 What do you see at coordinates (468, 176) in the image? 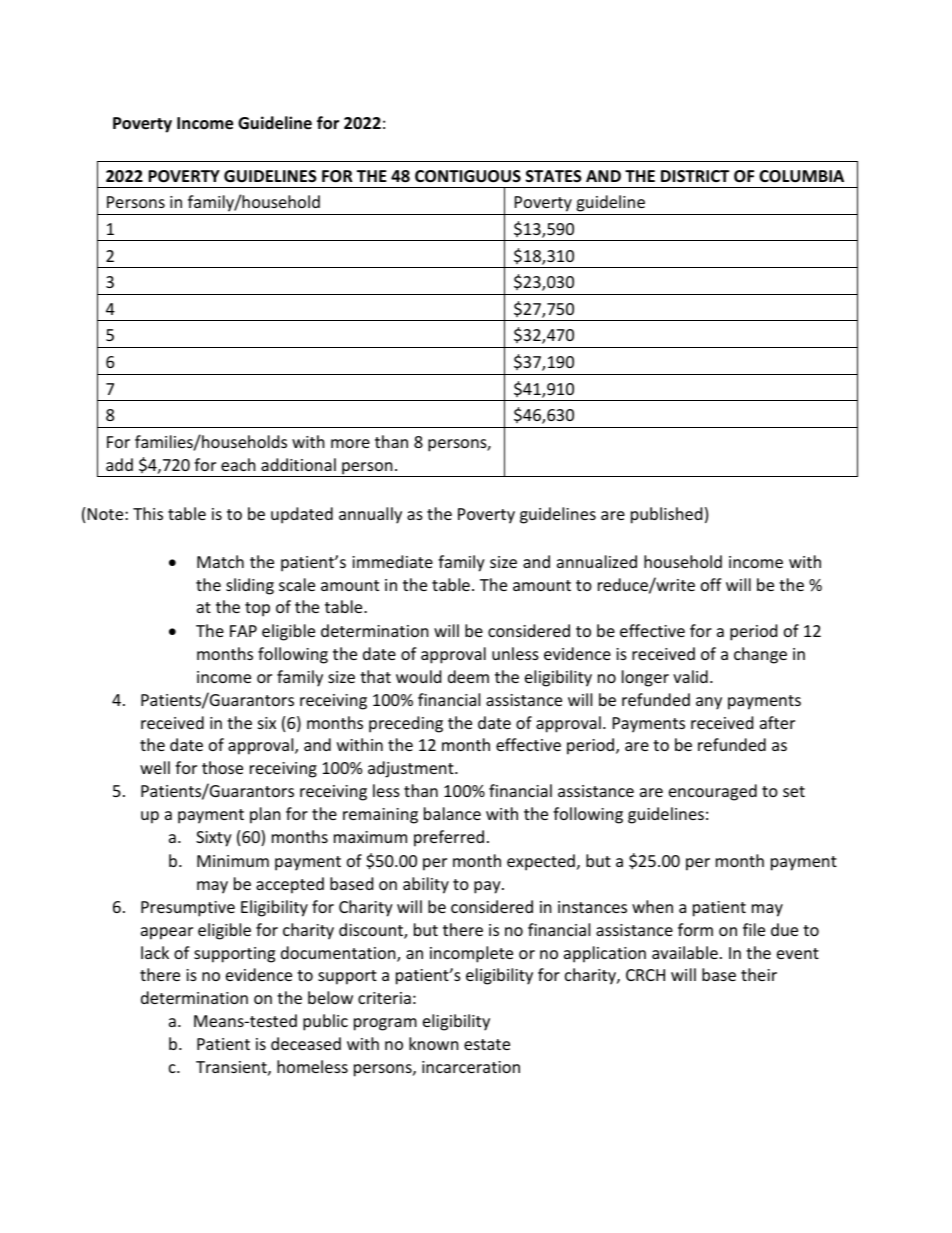
I see `CONTIGUOUS` at bounding box center [468, 176].
